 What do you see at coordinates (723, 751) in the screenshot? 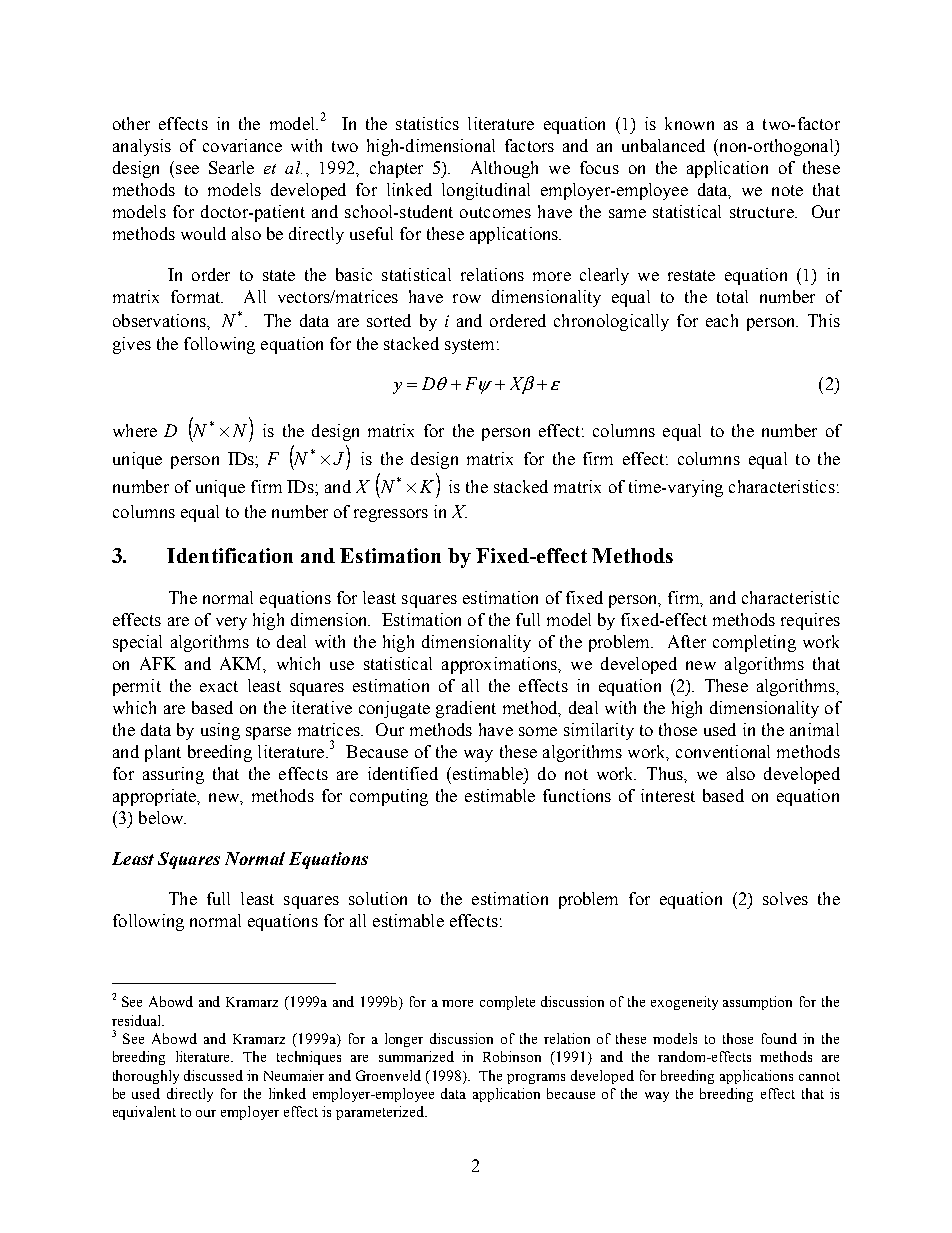
I see `conventional` at bounding box center [723, 751].
